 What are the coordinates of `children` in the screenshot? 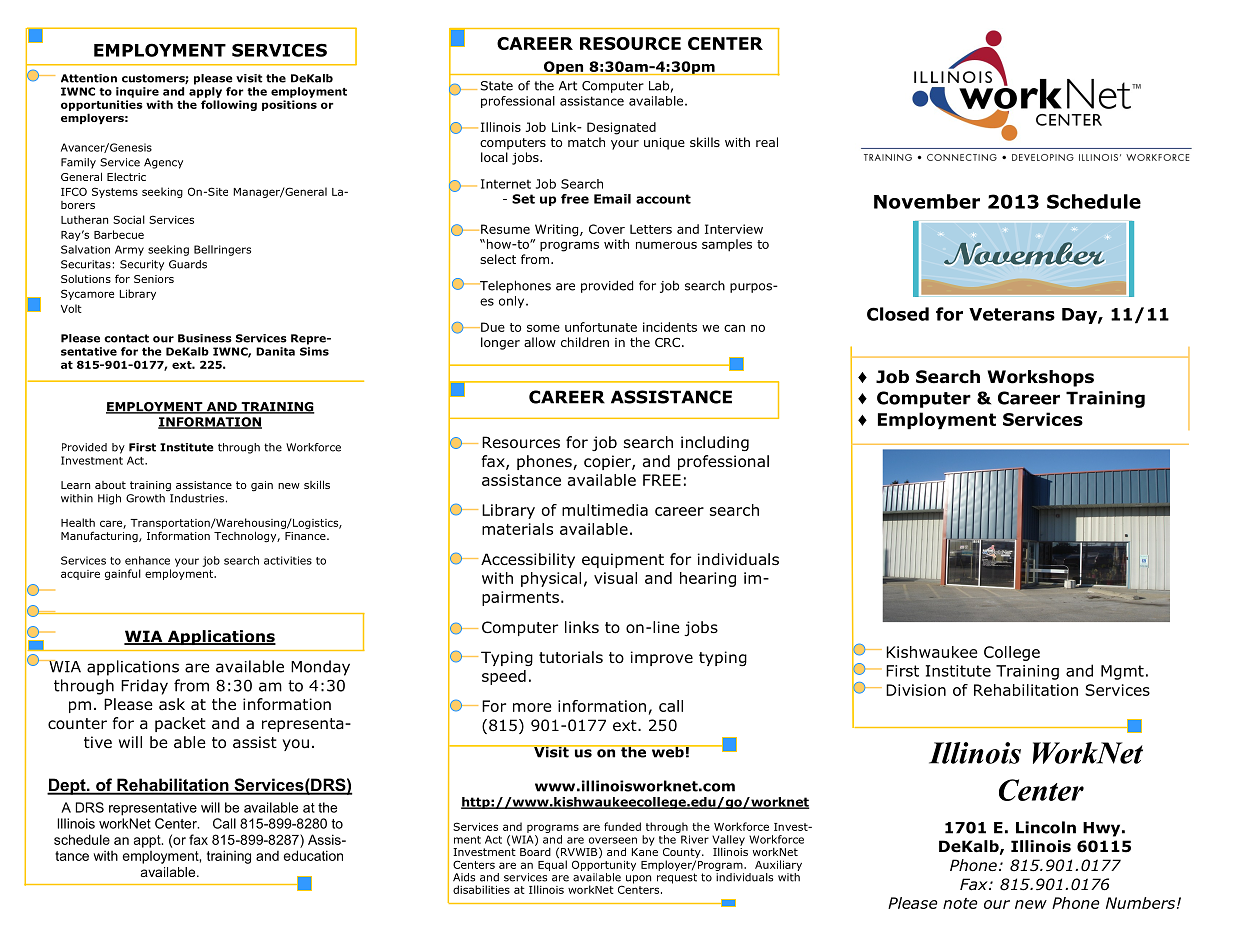 It's located at (585, 342).
